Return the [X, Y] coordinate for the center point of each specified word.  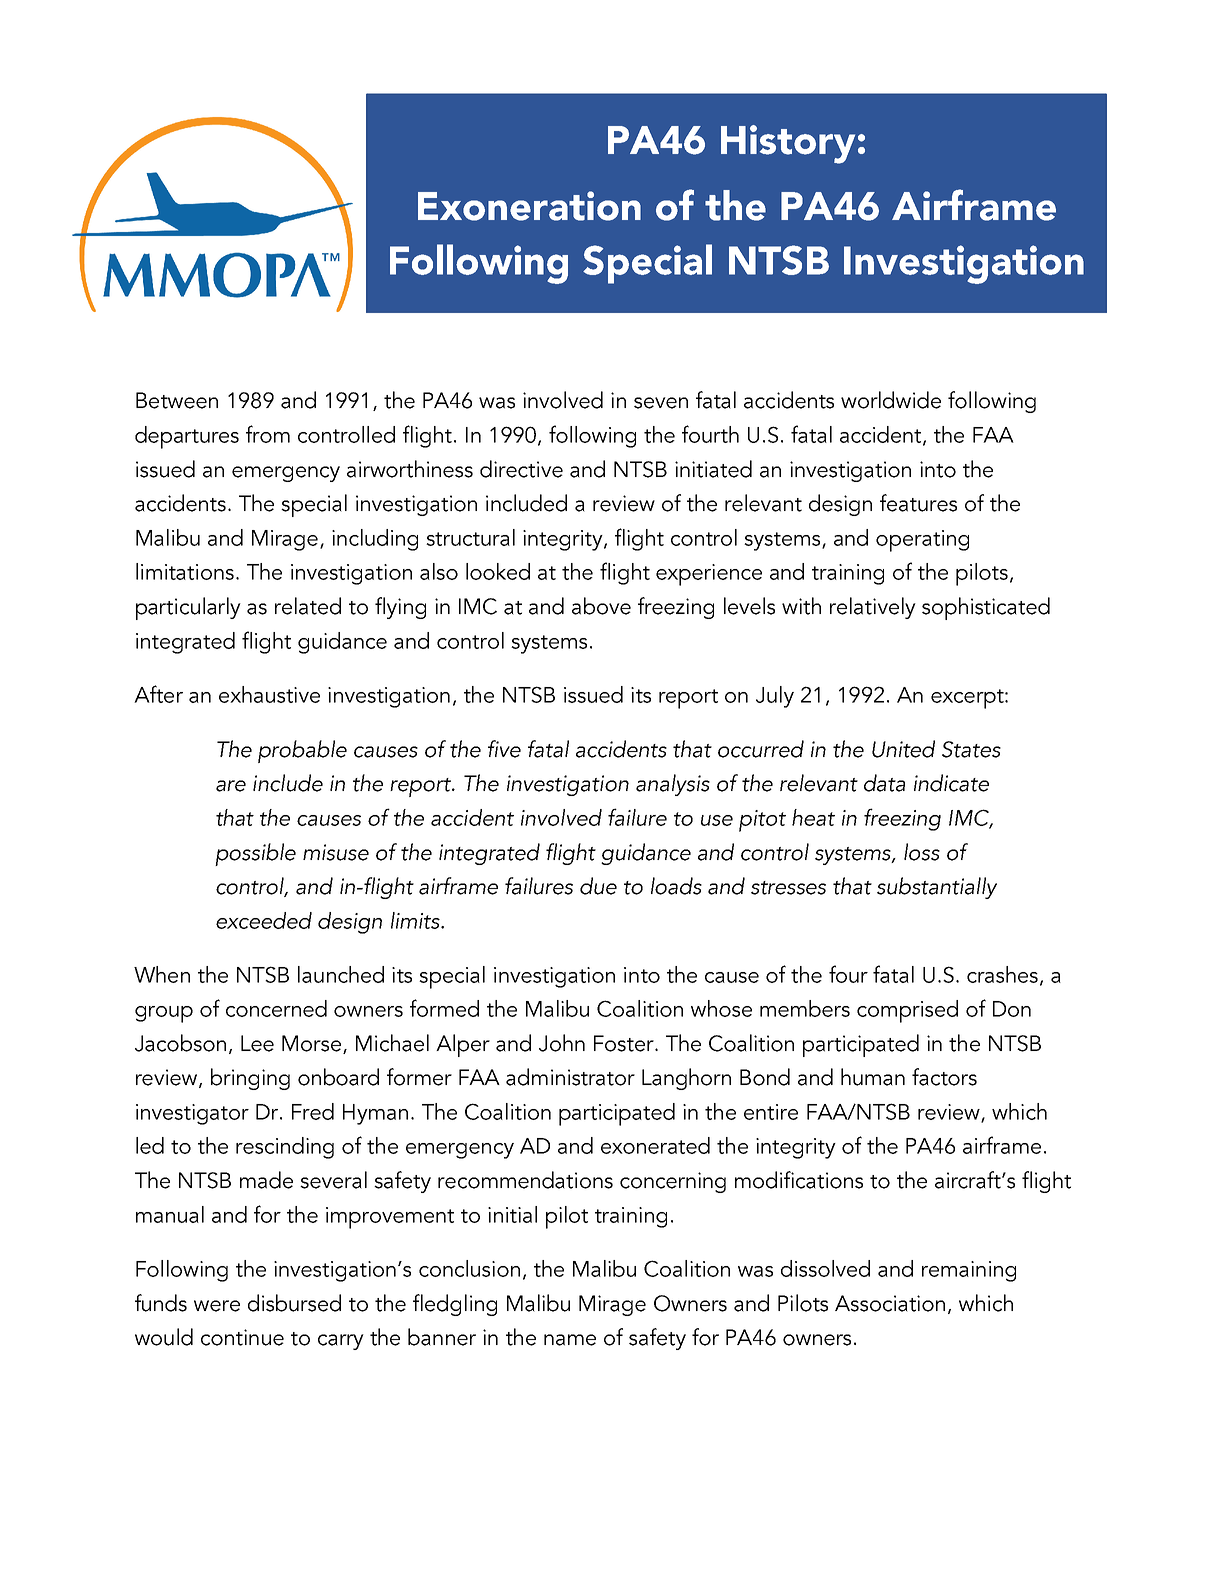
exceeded [264, 920]
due [598, 886]
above [601, 606]
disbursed [294, 1303]
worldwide [891, 400]
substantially [937, 888]
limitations [185, 571]
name [570, 1340]
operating [922, 541]
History [788, 144]
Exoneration [529, 206]
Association [890, 1303]
